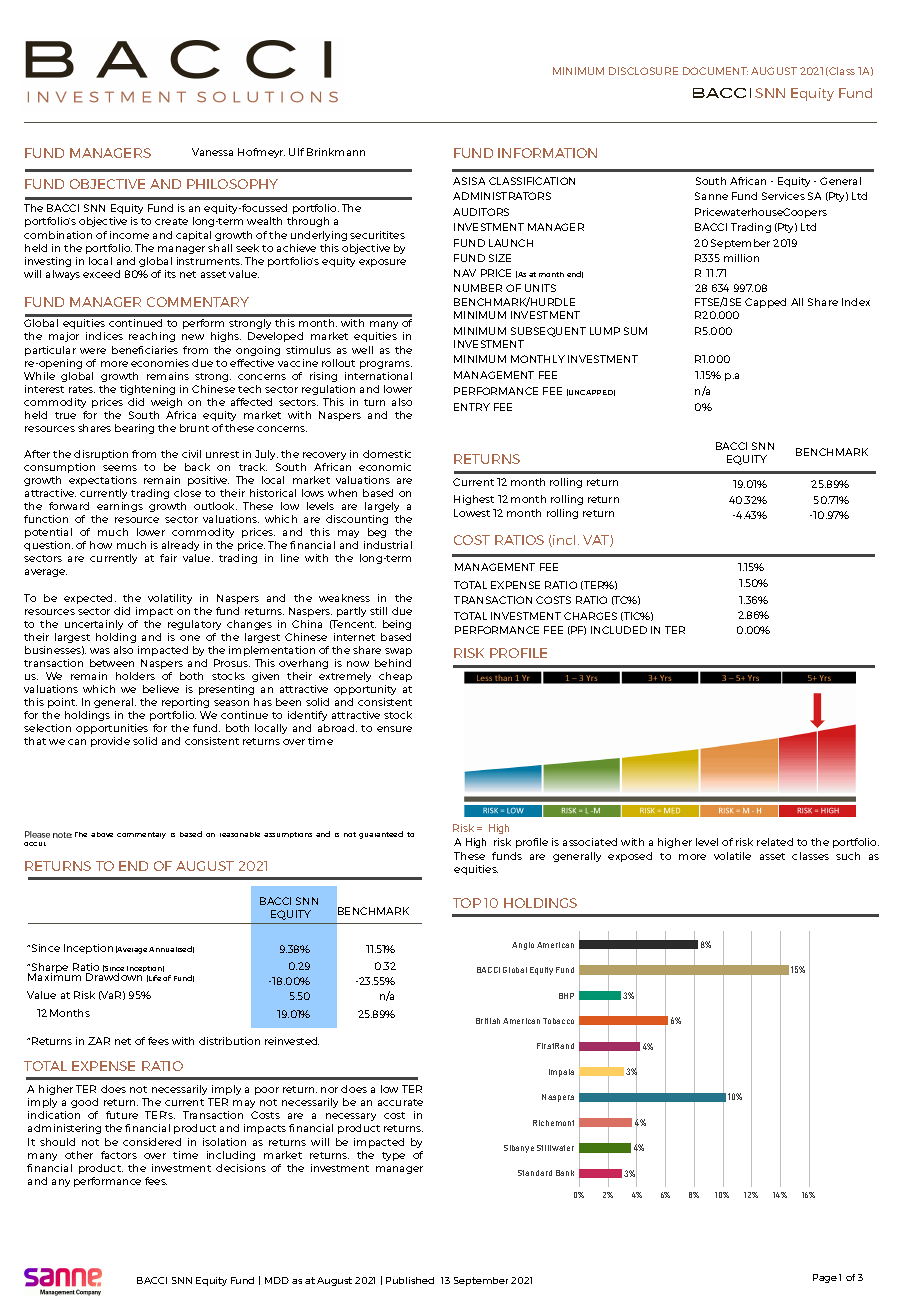 This screenshot has height=1308, width=924. What do you see at coordinates (547, 153) in the screenshot?
I see `INFORMATION` at bounding box center [547, 153].
